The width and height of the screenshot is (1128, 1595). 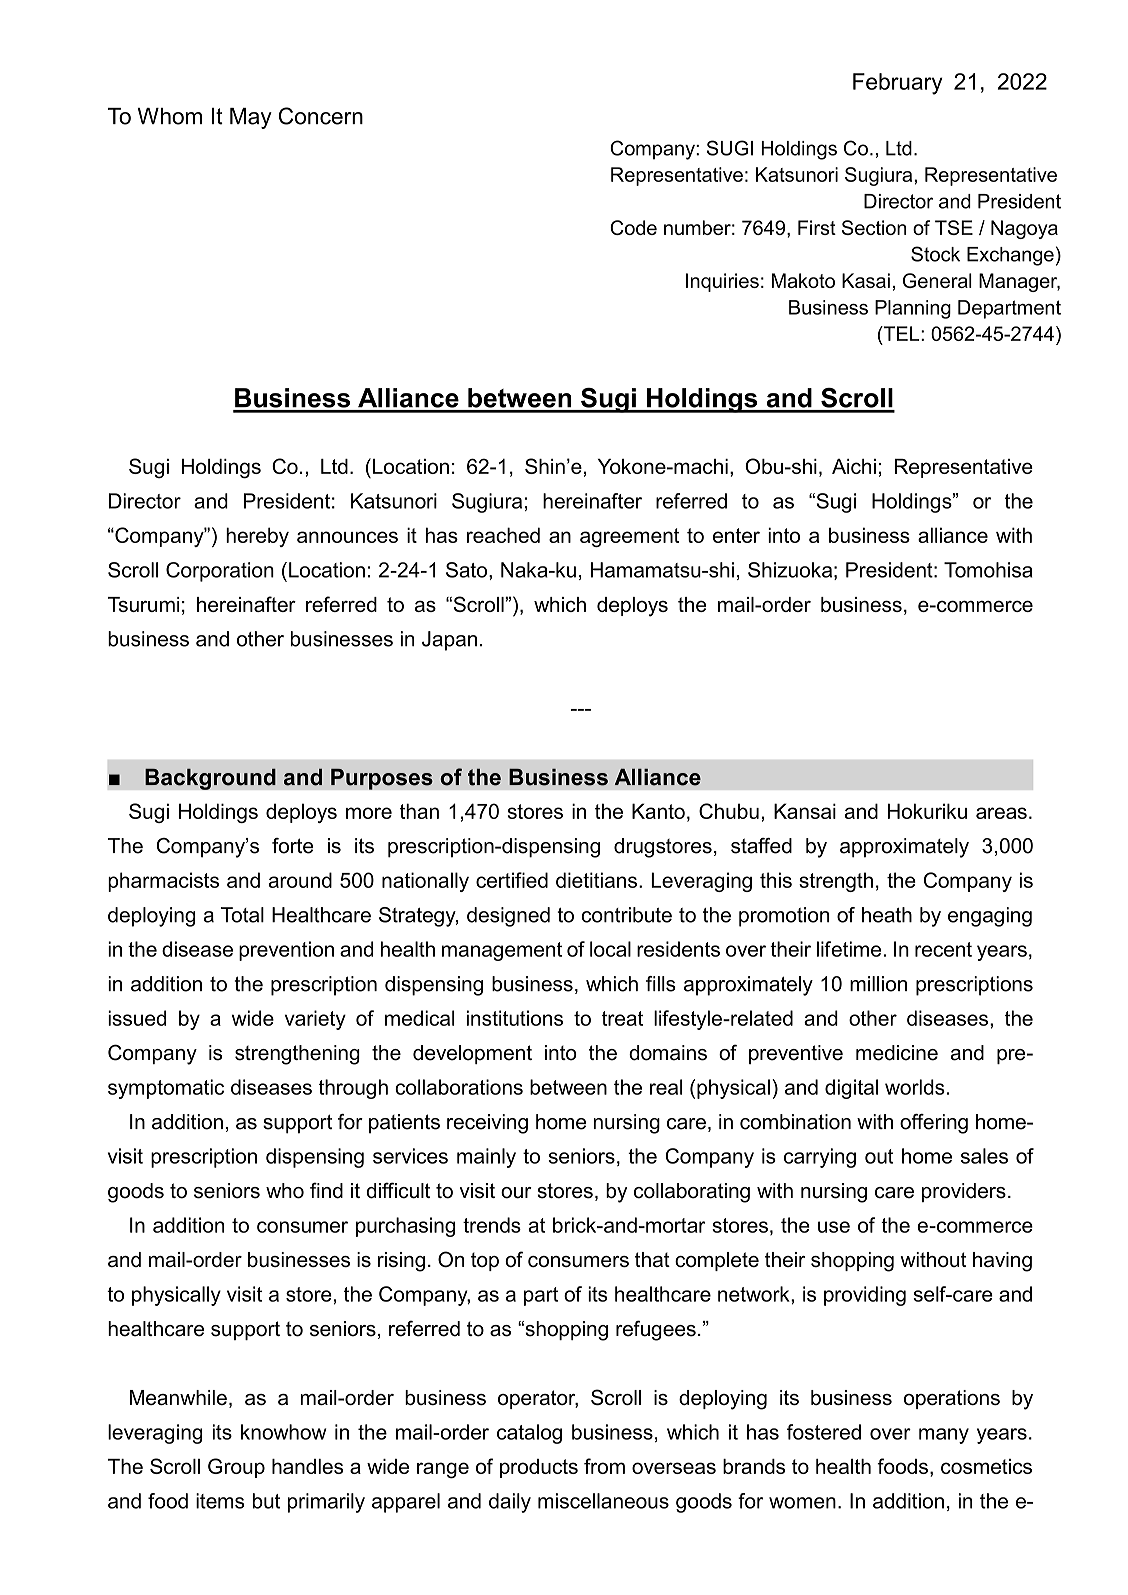 I want to click on hereby, so click(x=257, y=537).
